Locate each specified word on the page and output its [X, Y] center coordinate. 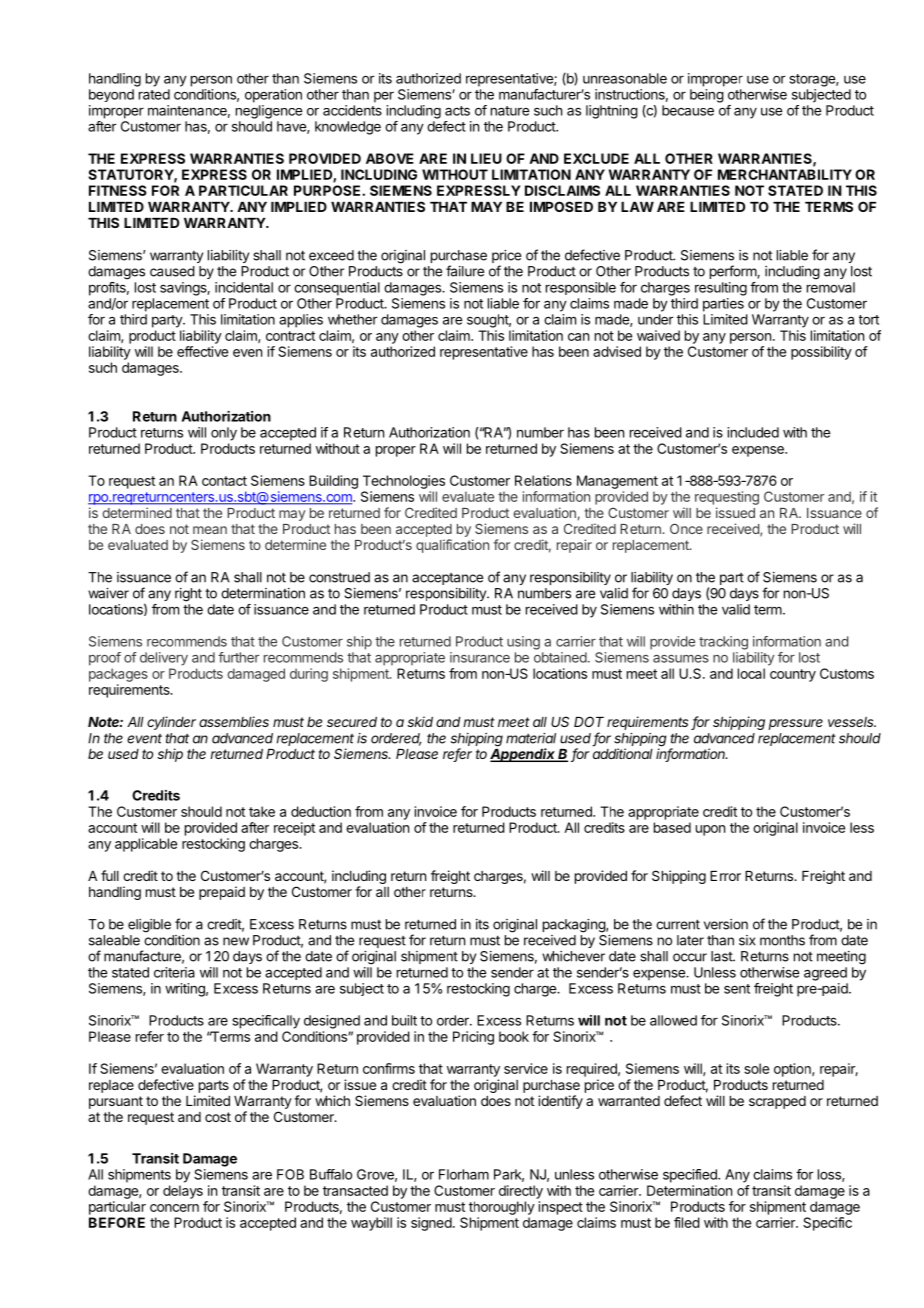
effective [202, 351]
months [782, 940]
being [707, 96]
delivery [164, 659]
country [793, 675]
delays [183, 1192]
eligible [149, 926]
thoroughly [502, 1208]
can [578, 337]
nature [510, 111]
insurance [480, 657]
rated [154, 94]
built [404, 1020]
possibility [821, 353]
